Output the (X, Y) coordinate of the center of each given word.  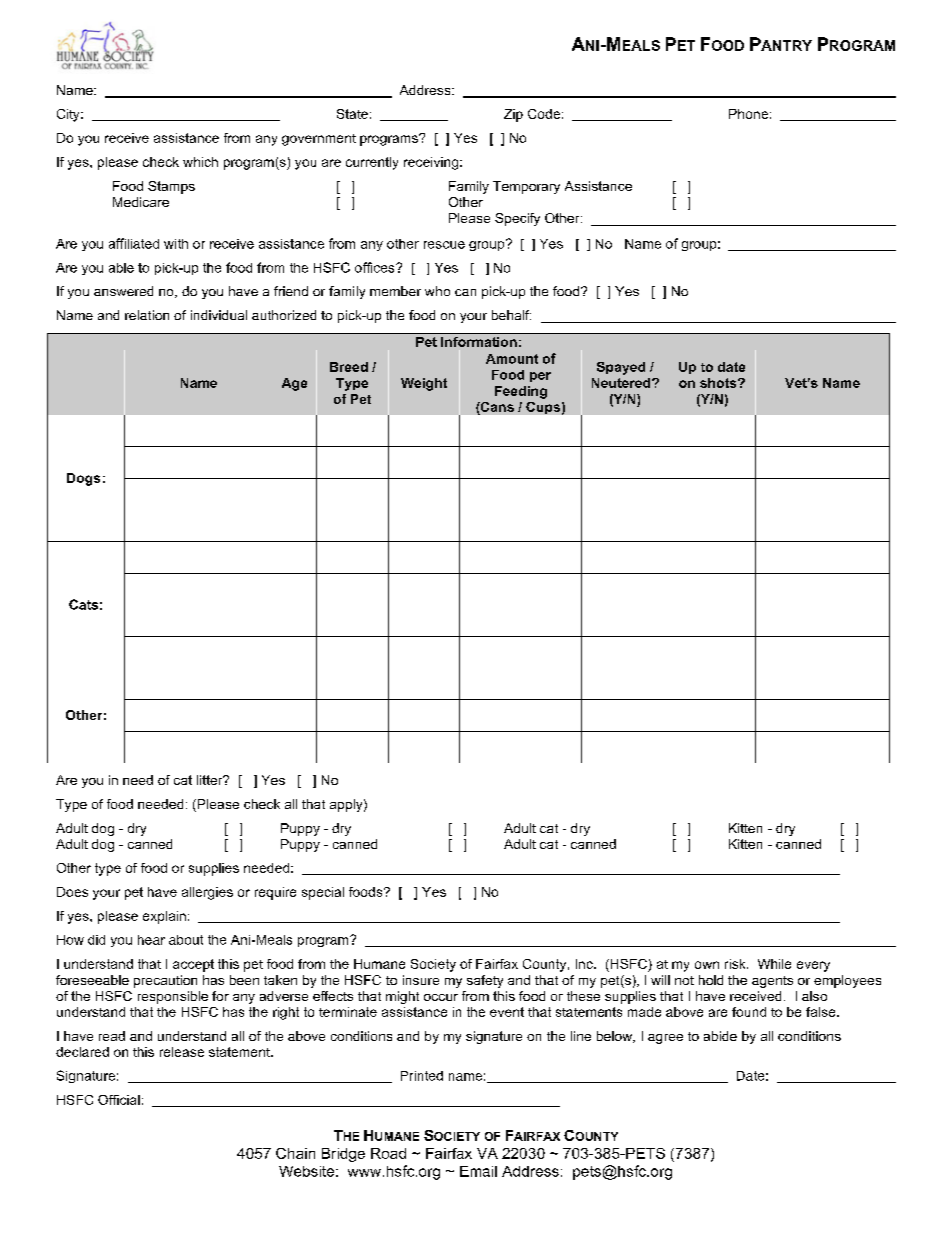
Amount (512, 359)
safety (485, 981)
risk (736, 964)
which (200, 162)
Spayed (621, 368)
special (323, 893)
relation (147, 315)
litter (211, 780)
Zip (513, 115)
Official (119, 1100)
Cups (543, 408)
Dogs (83, 479)
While (774, 964)
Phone (748, 114)
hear (151, 940)
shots (719, 383)
